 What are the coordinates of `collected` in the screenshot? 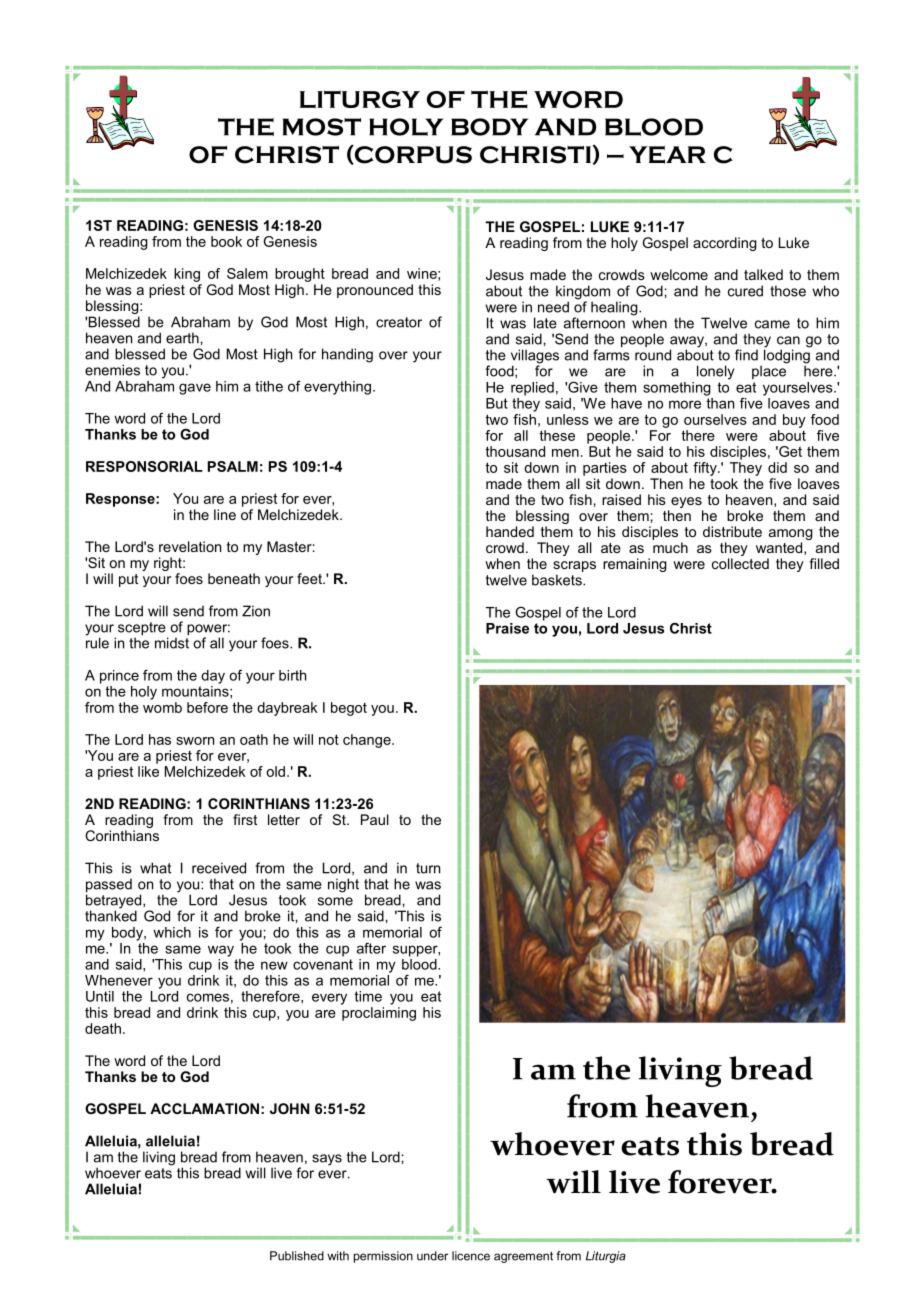 It's located at (740, 563).
